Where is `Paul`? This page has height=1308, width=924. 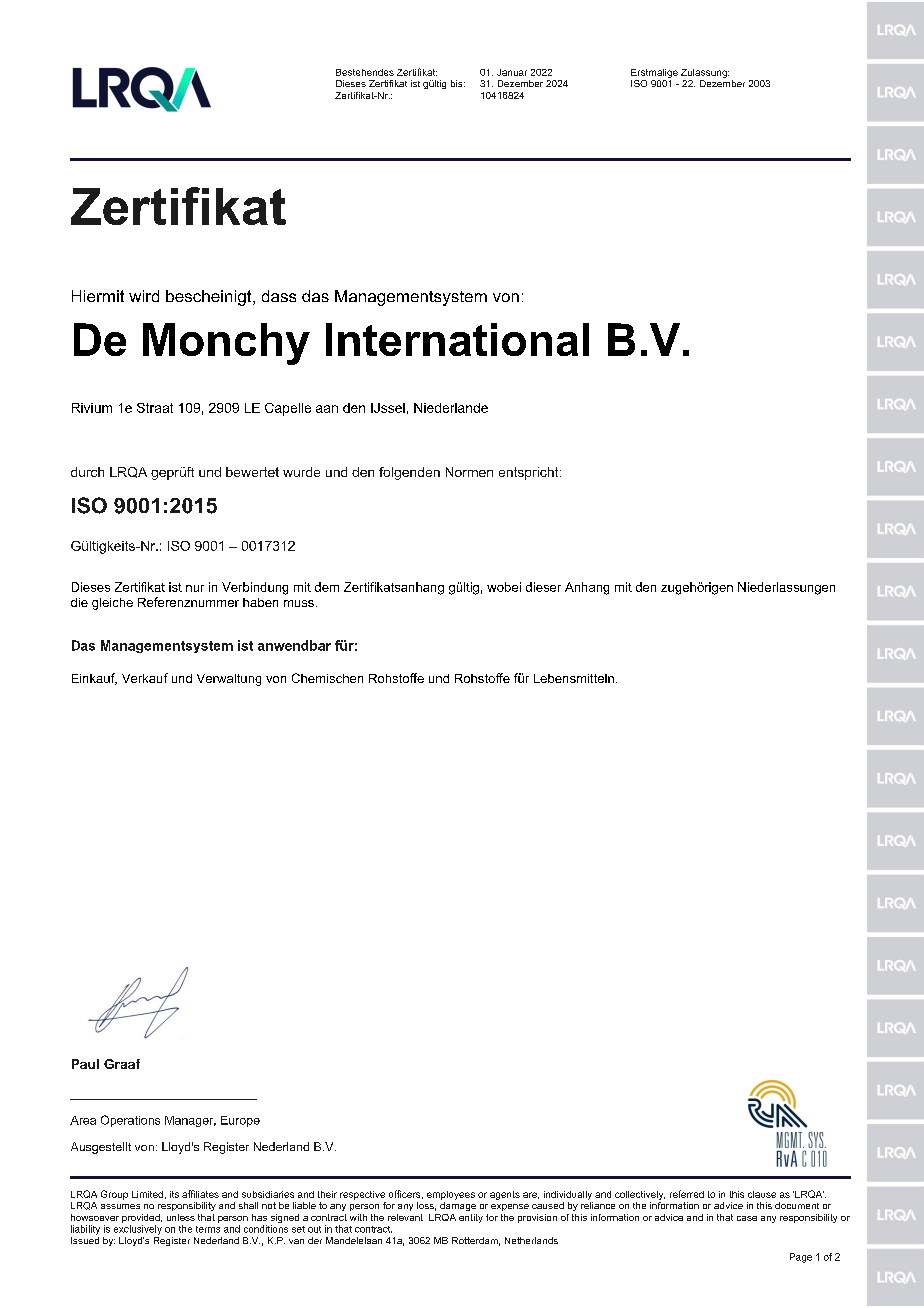
Paul is located at coordinates (85, 1064).
